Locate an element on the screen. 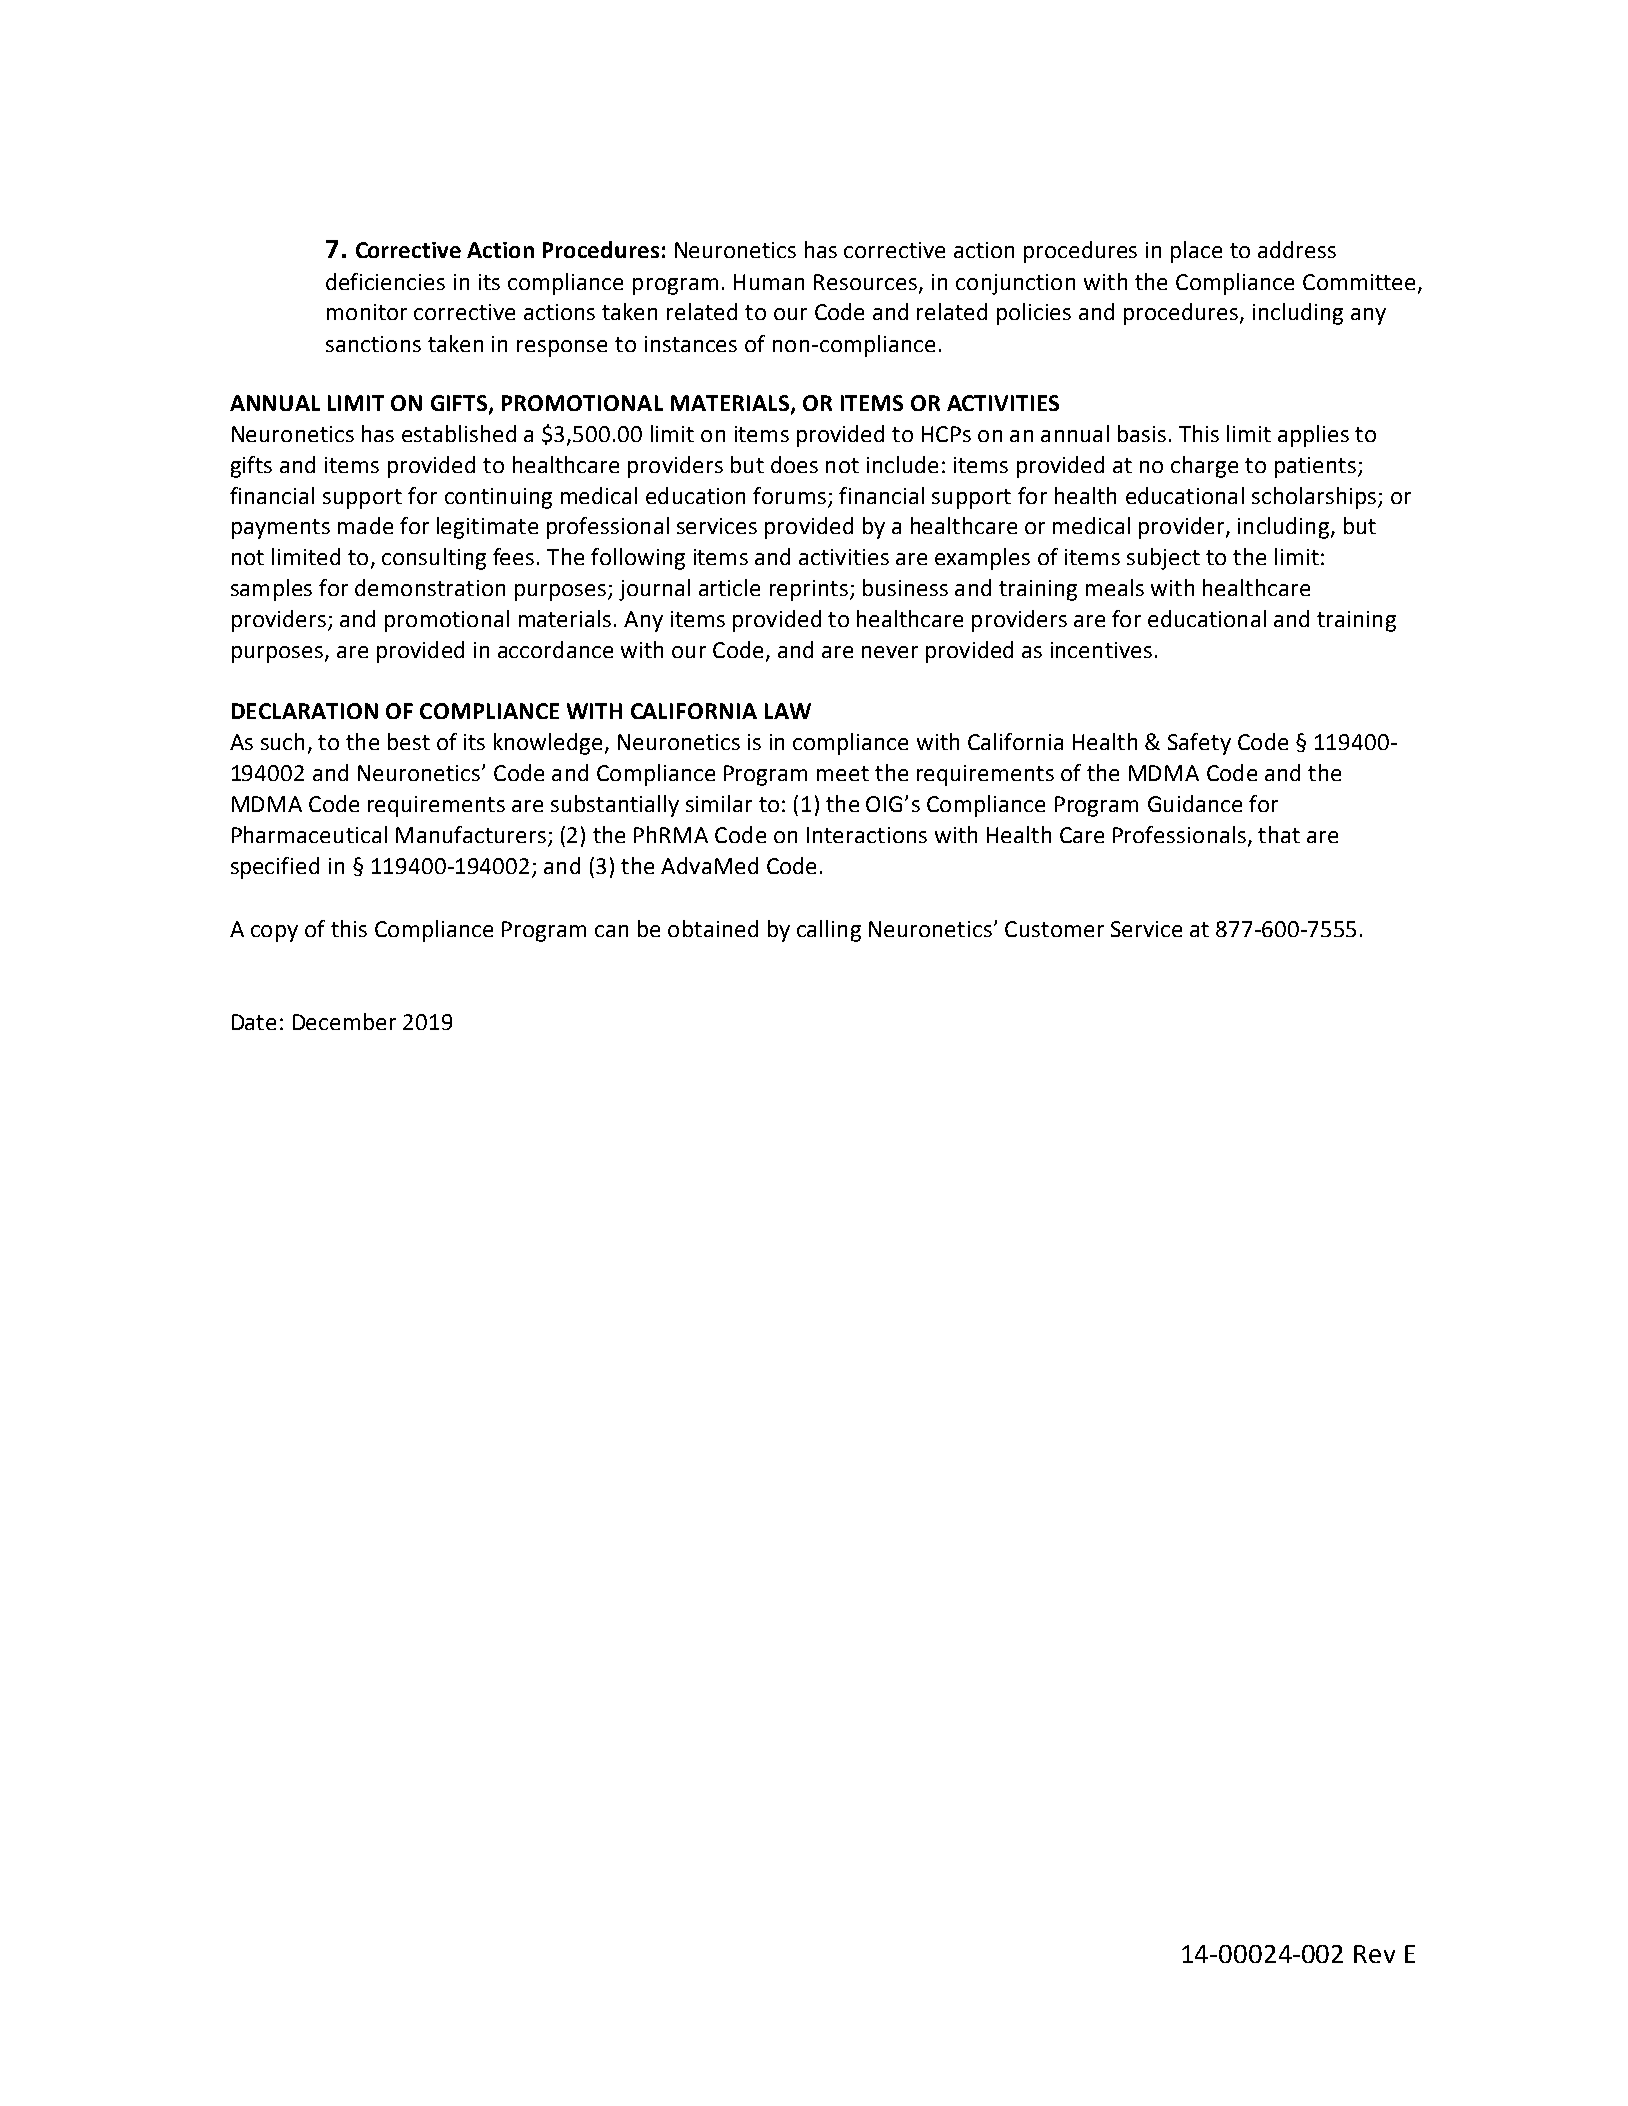  deficiencies is located at coordinates (385, 281).
